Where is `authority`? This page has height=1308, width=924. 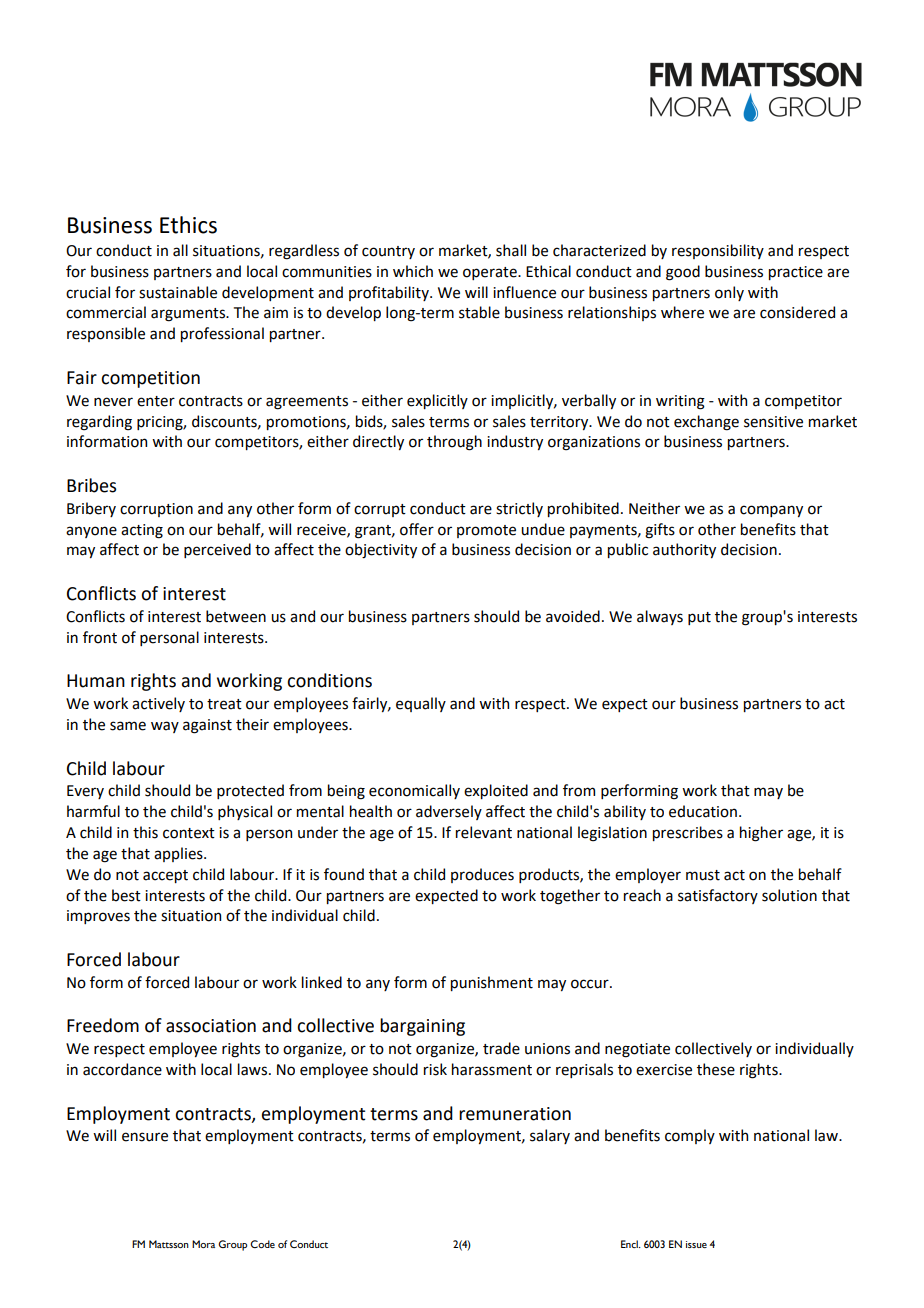 authority is located at coordinates (684, 550).
